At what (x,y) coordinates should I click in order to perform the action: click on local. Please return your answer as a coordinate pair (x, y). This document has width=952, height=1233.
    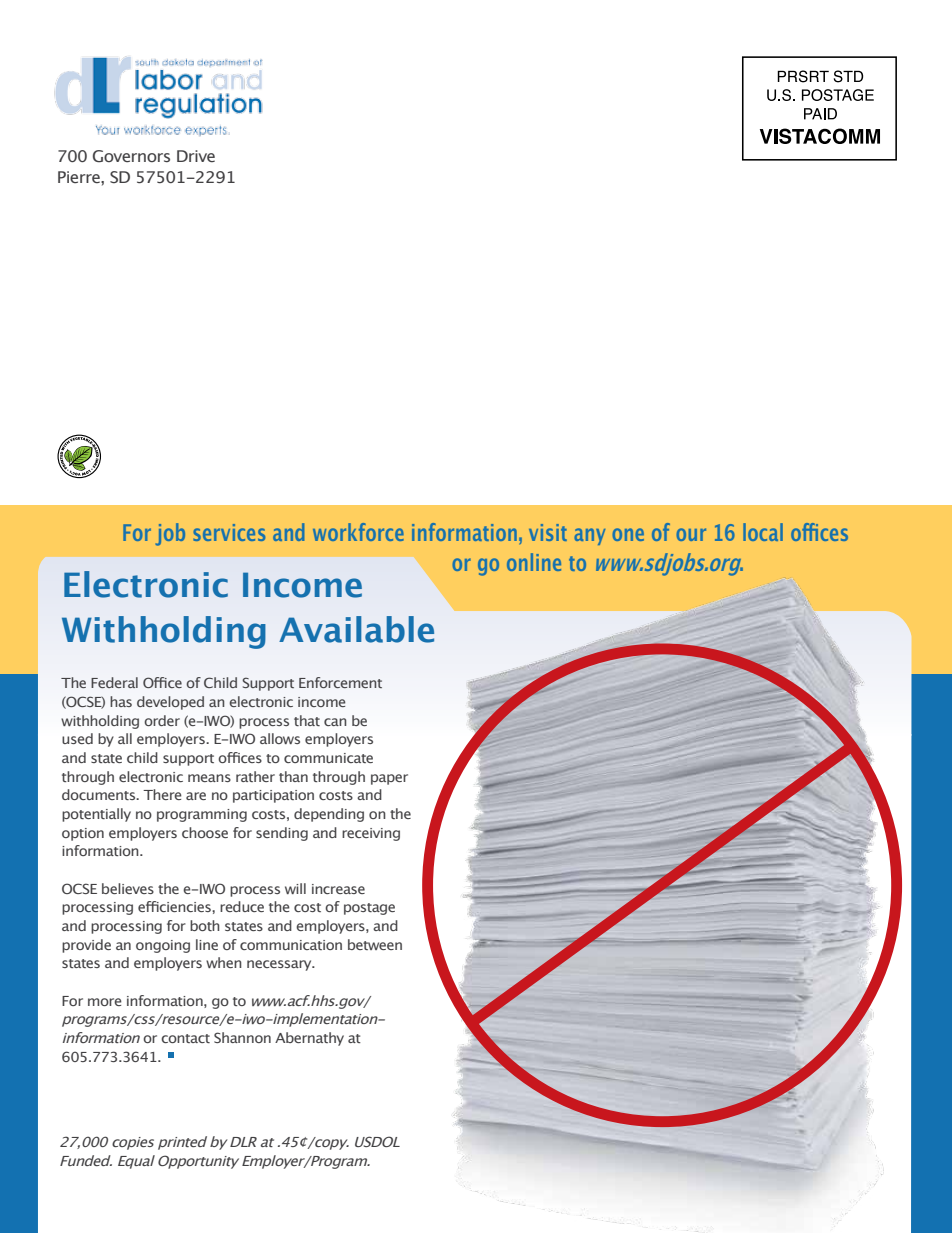
    Looking at the image, I should click on (763, 532).
